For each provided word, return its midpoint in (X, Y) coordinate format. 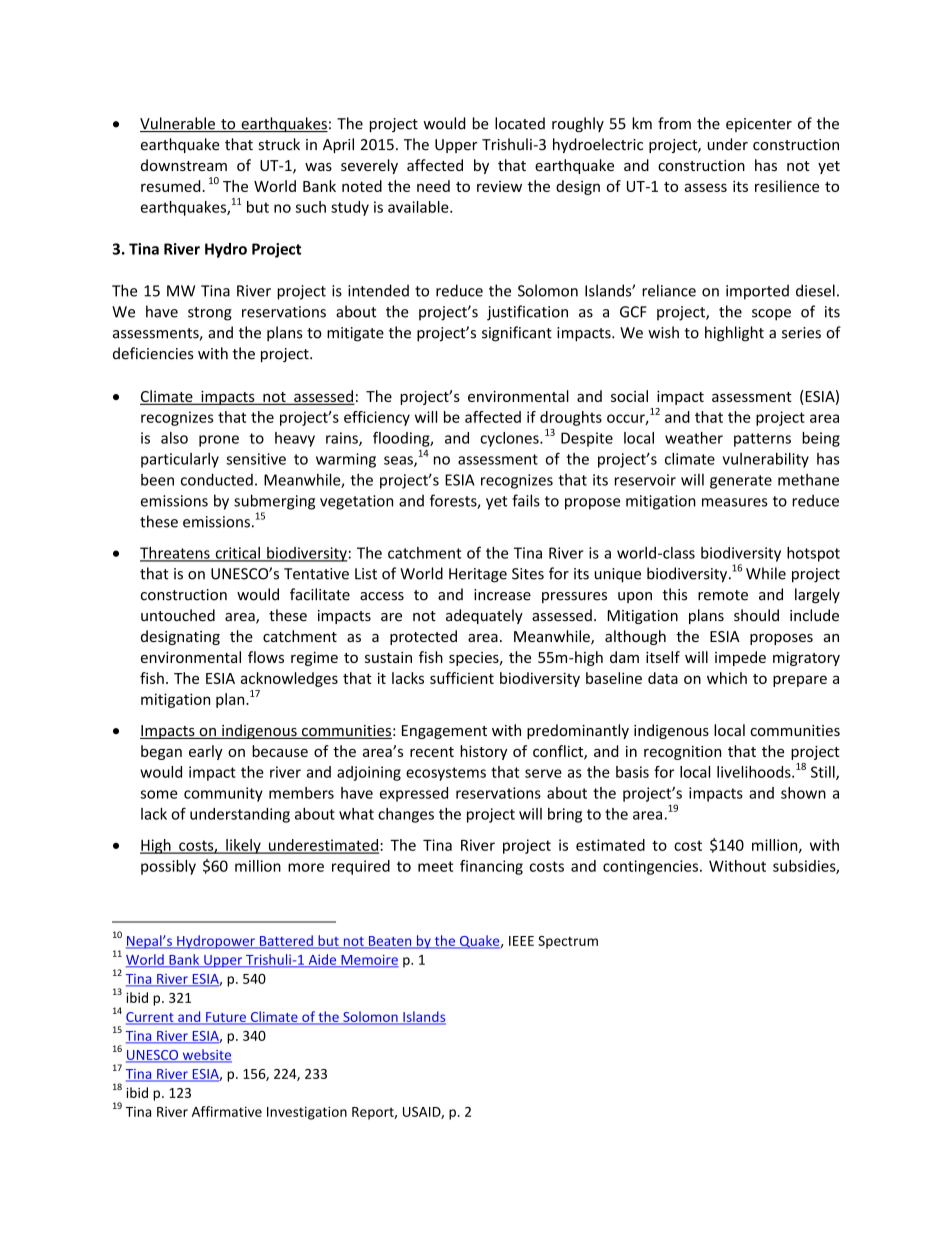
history (484, 752)
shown (803, 793)
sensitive (256, 459)
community (223, 794)
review (499, 186)
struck (279, 144)
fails (526, 500)
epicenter (759, 125)
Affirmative (227, 1111)
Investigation (307, 1113)
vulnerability (766, 460)
